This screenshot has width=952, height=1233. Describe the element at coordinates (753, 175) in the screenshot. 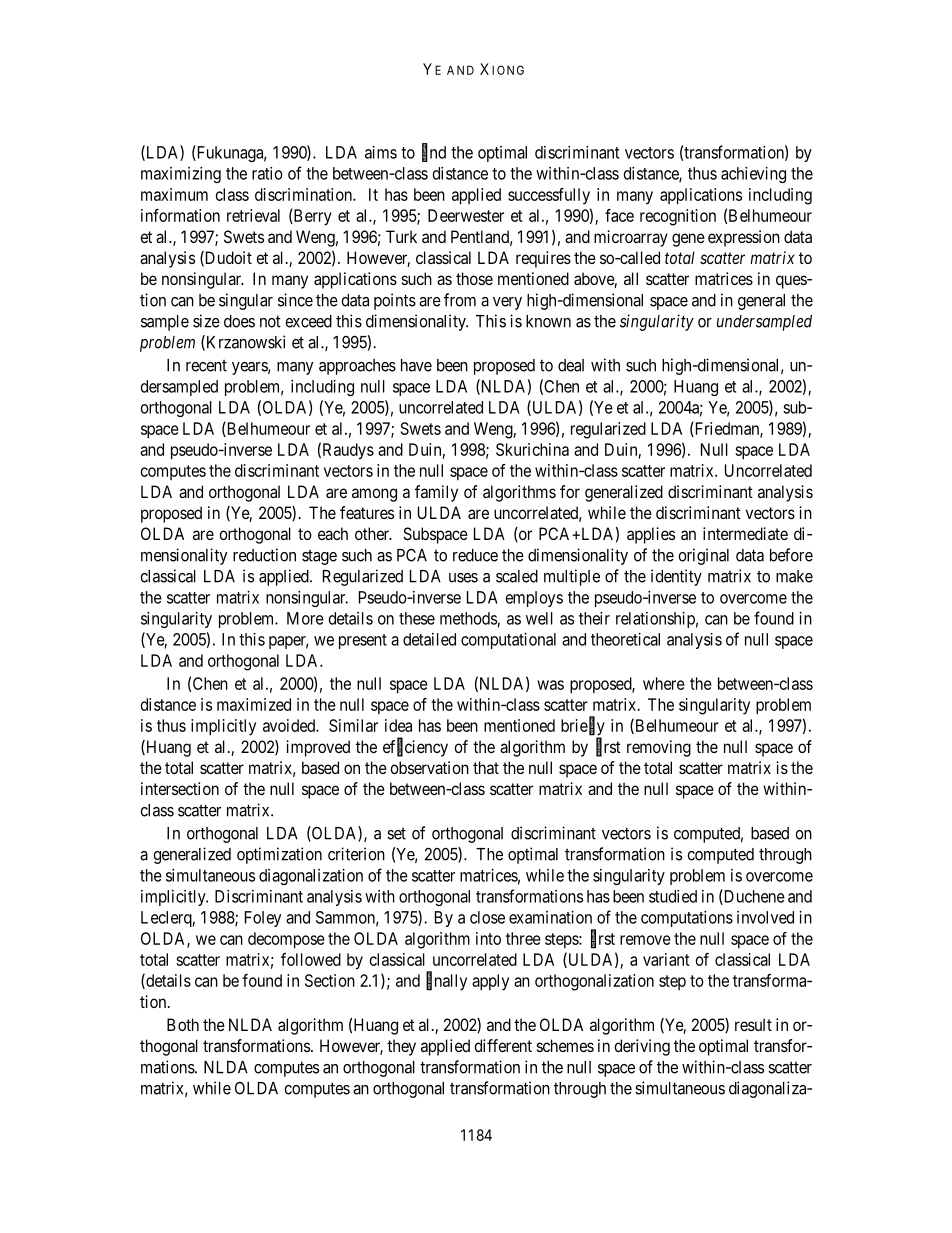

I see `achieving` at that location.
